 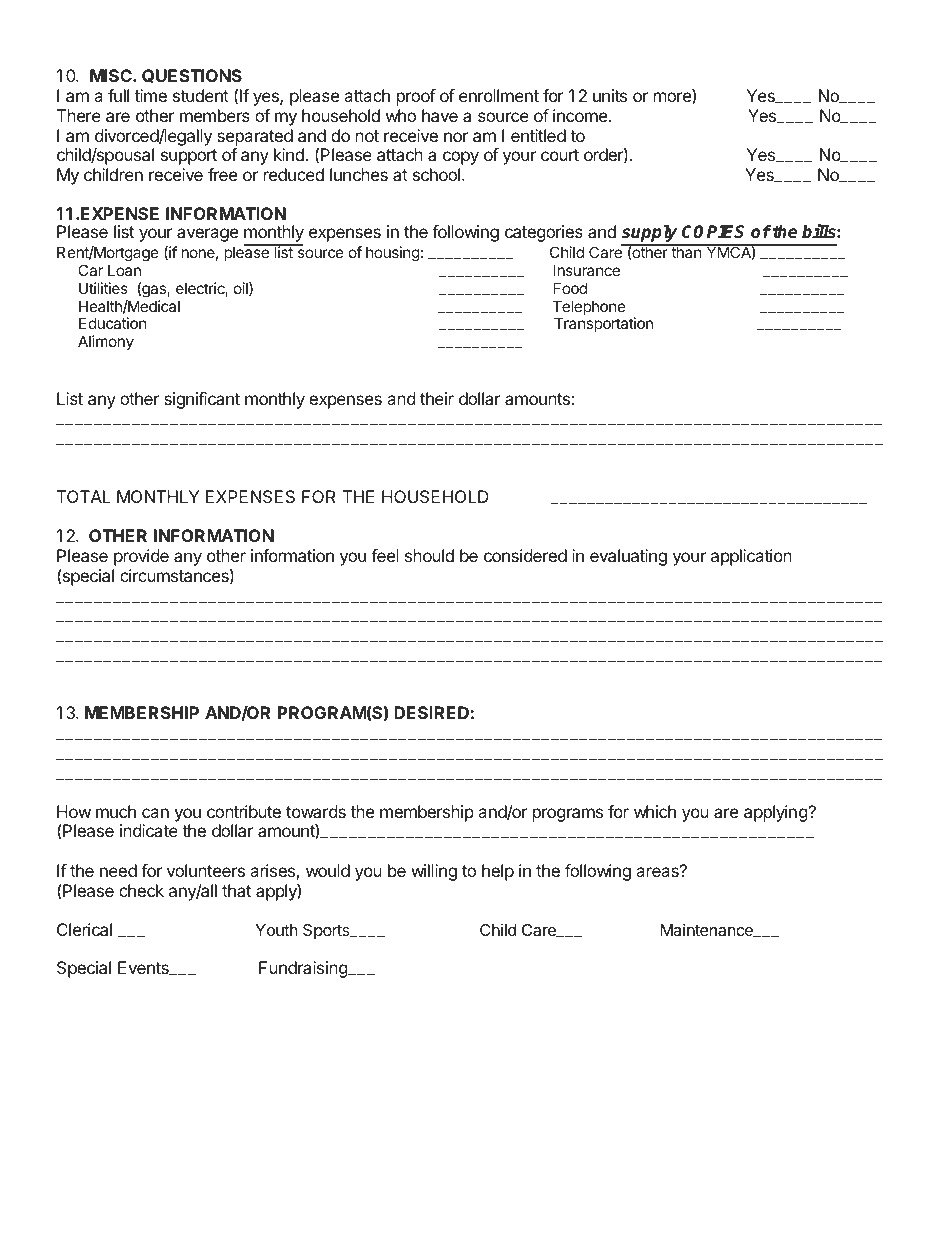 I want to click on much, so click(x=116, y=811).
